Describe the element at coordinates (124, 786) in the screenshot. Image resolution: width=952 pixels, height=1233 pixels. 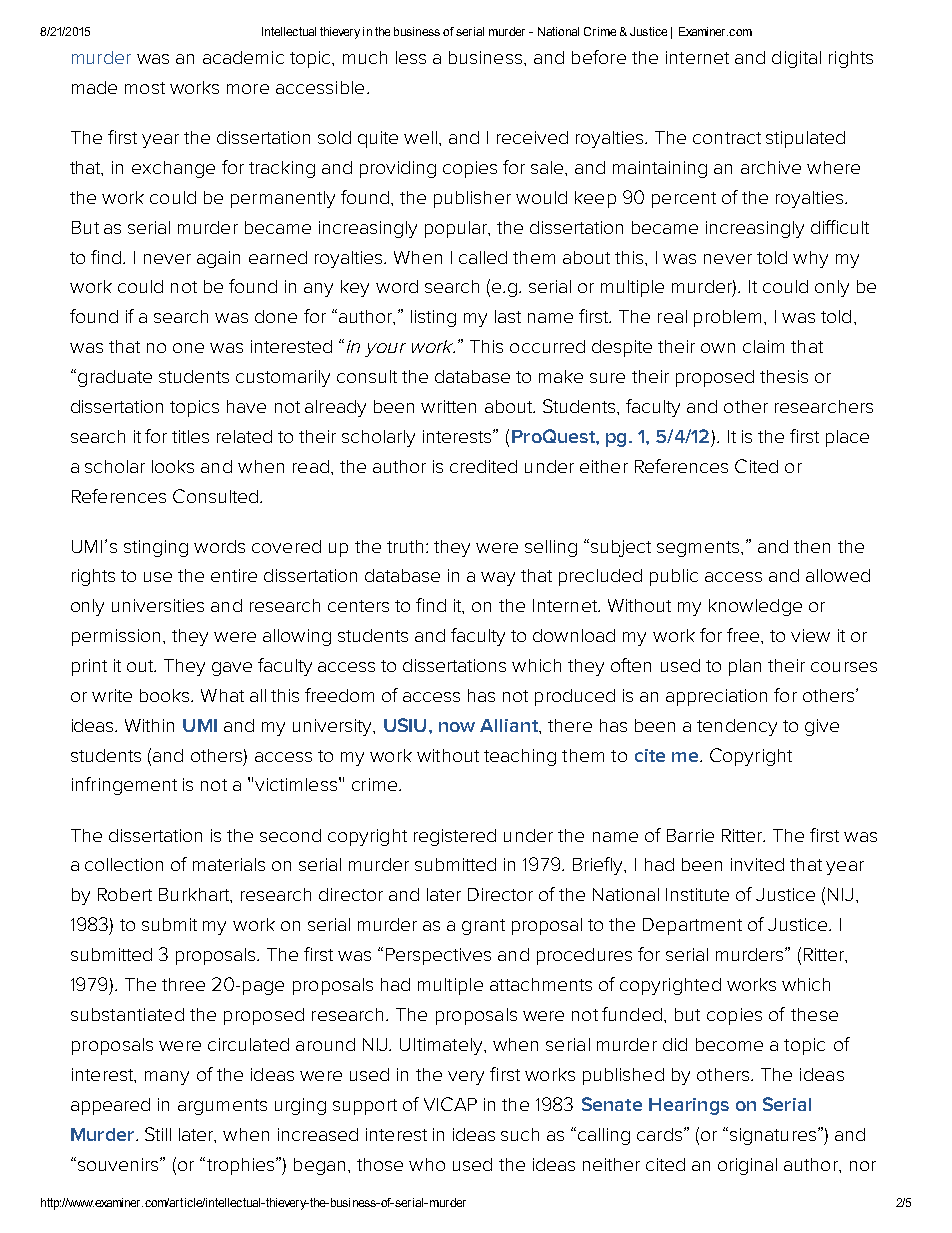
I see `infringement` at that location.
